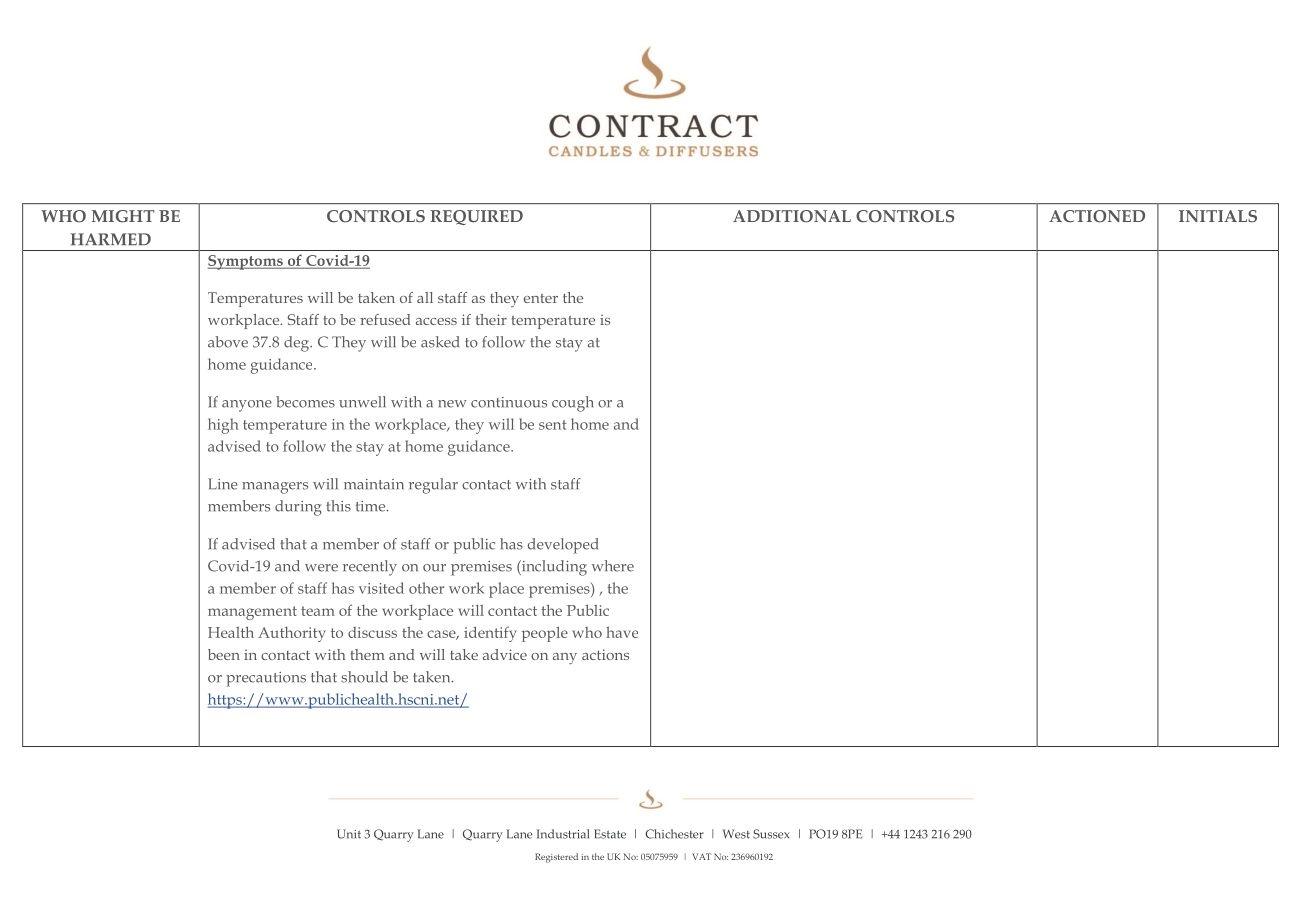 The image size is (1308, 924). Describe the element at coordinates (292, 634) in the document. I see `Authority` at that location.
